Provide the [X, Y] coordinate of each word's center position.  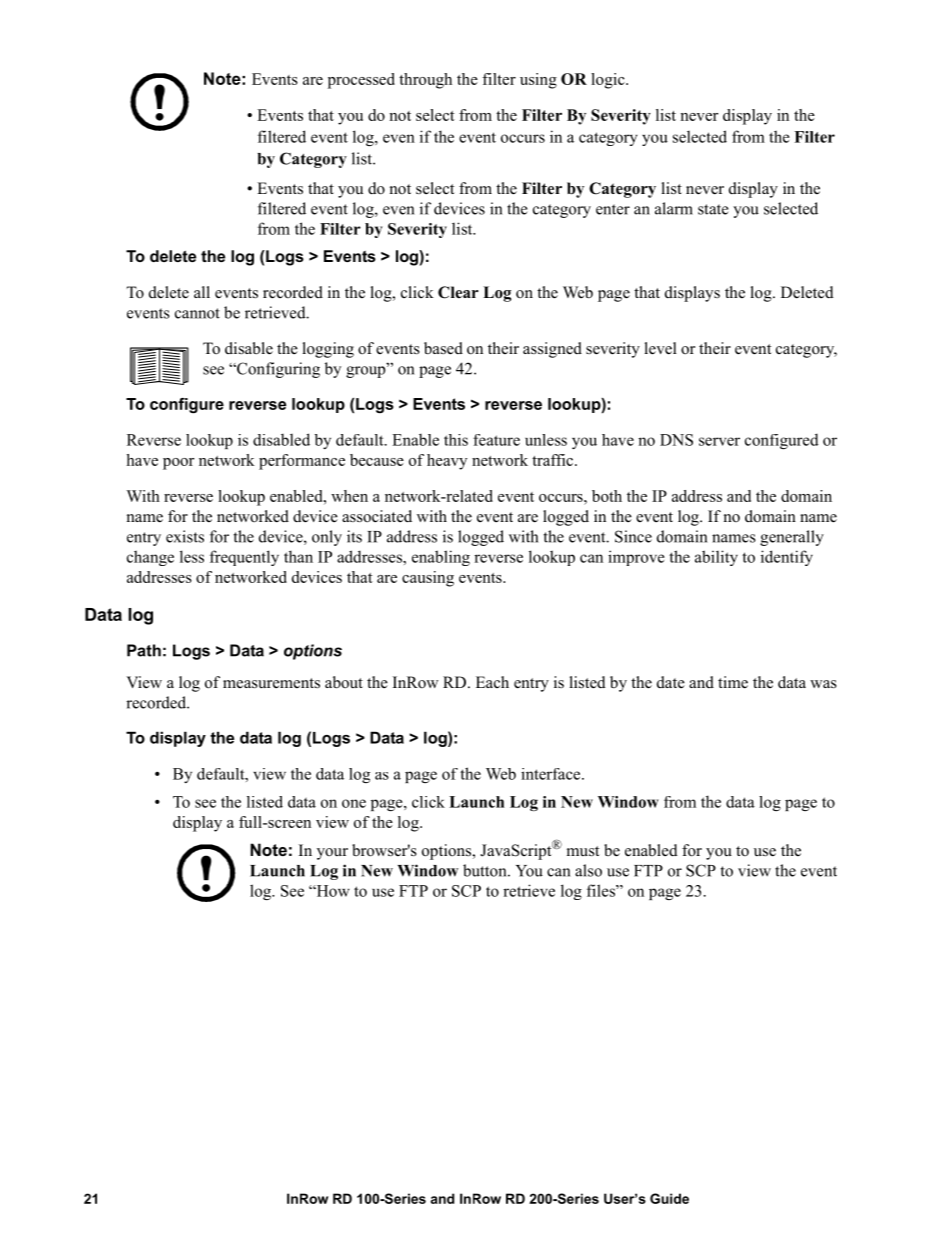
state [713, 209]
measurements [271, 683]
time [733, 682]
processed [361, 81]
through [425, 81]
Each [492, 682]
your [332, 854]
